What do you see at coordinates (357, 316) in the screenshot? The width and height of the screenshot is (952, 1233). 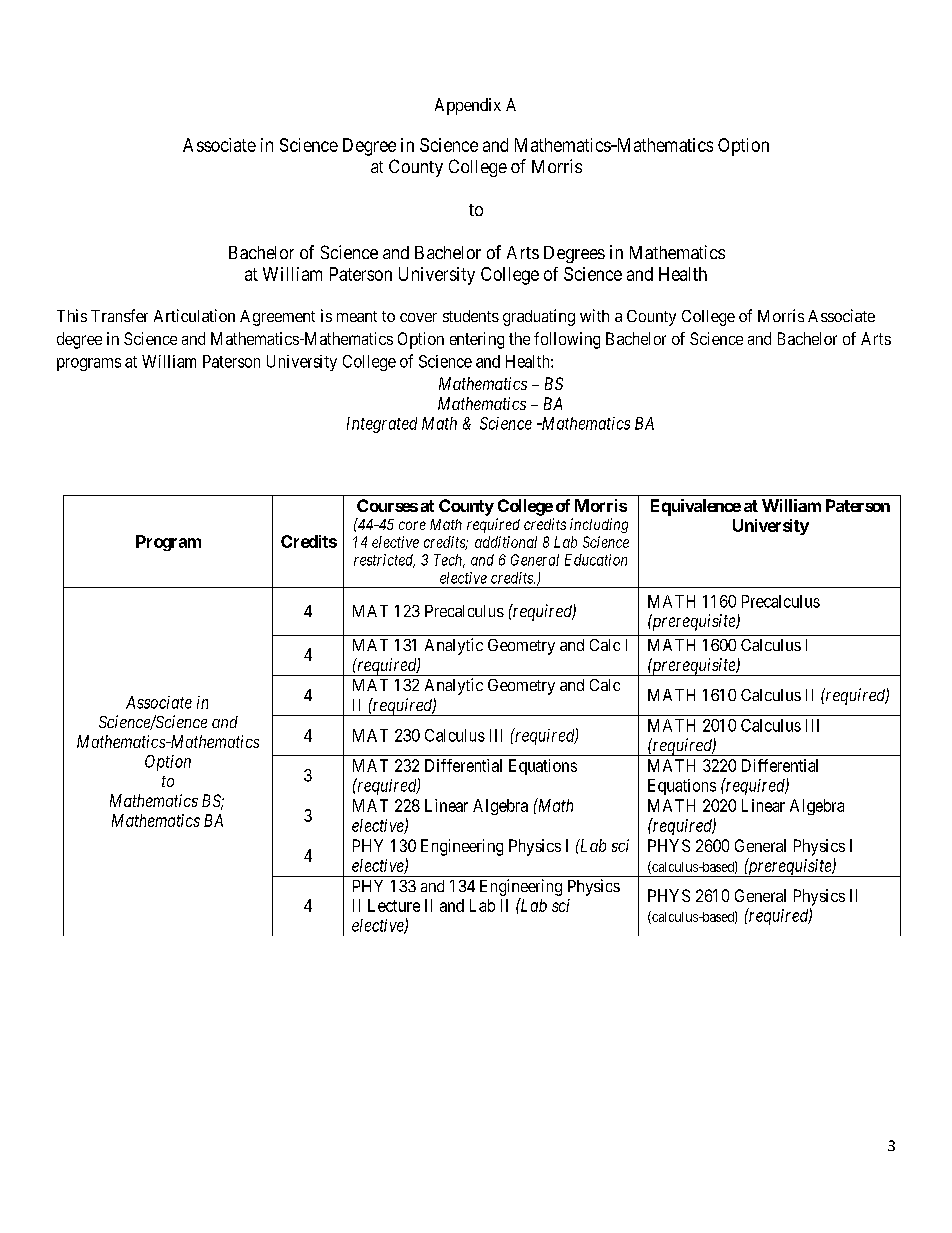 I see `meant` at bounding box center [357, 316].
